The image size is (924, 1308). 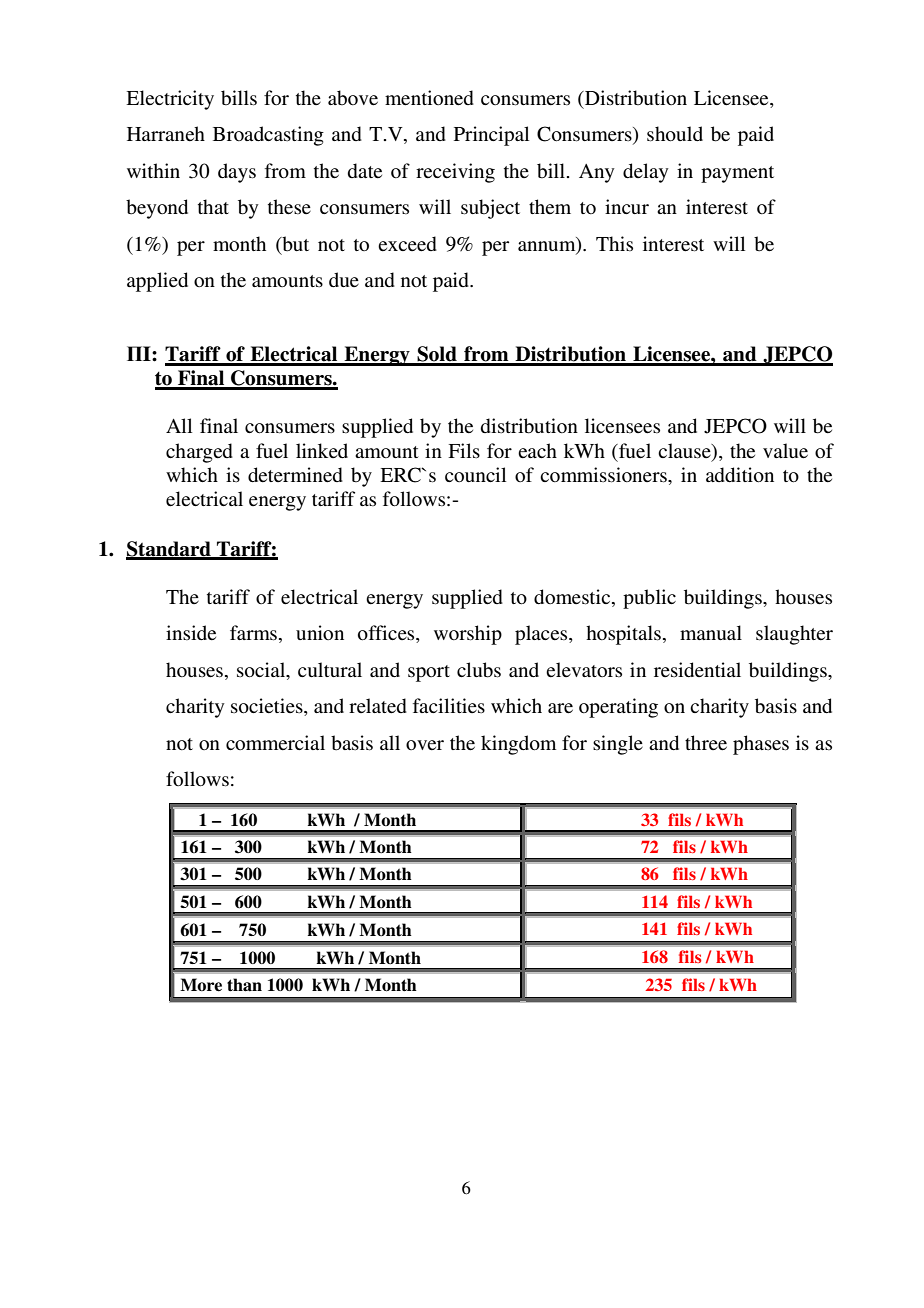 What do you see at coordinates (295, 475) in the screenshot?
I see `determined` at bounding box center [295, 475].
